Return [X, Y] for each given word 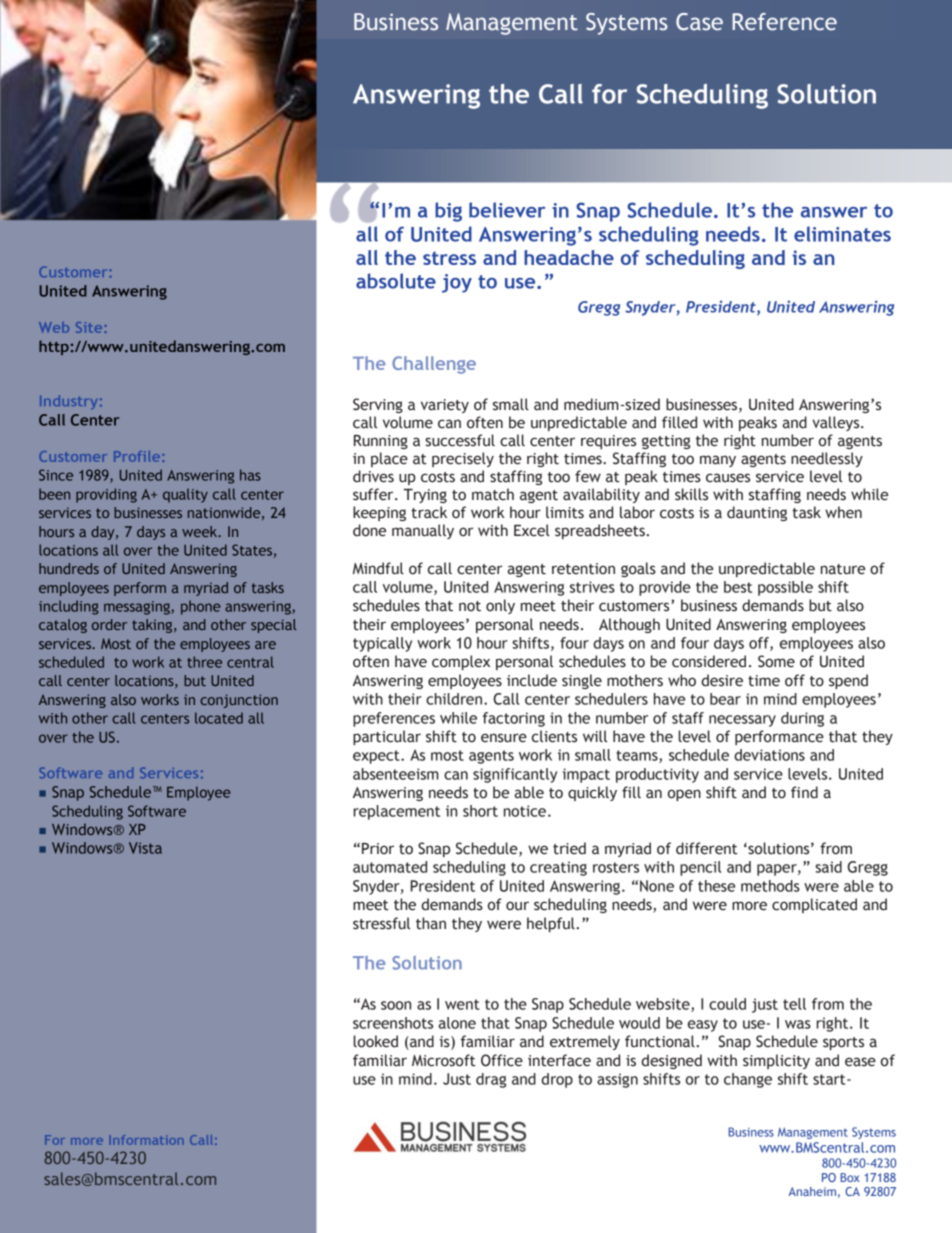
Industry [68, 402]
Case [699, 22]
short [480, 811]
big [448, 212]
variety [445, 406]
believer [507, 210]
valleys [837, 423]
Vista [145, 848]
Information [146, 1140]
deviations [769, 755]
